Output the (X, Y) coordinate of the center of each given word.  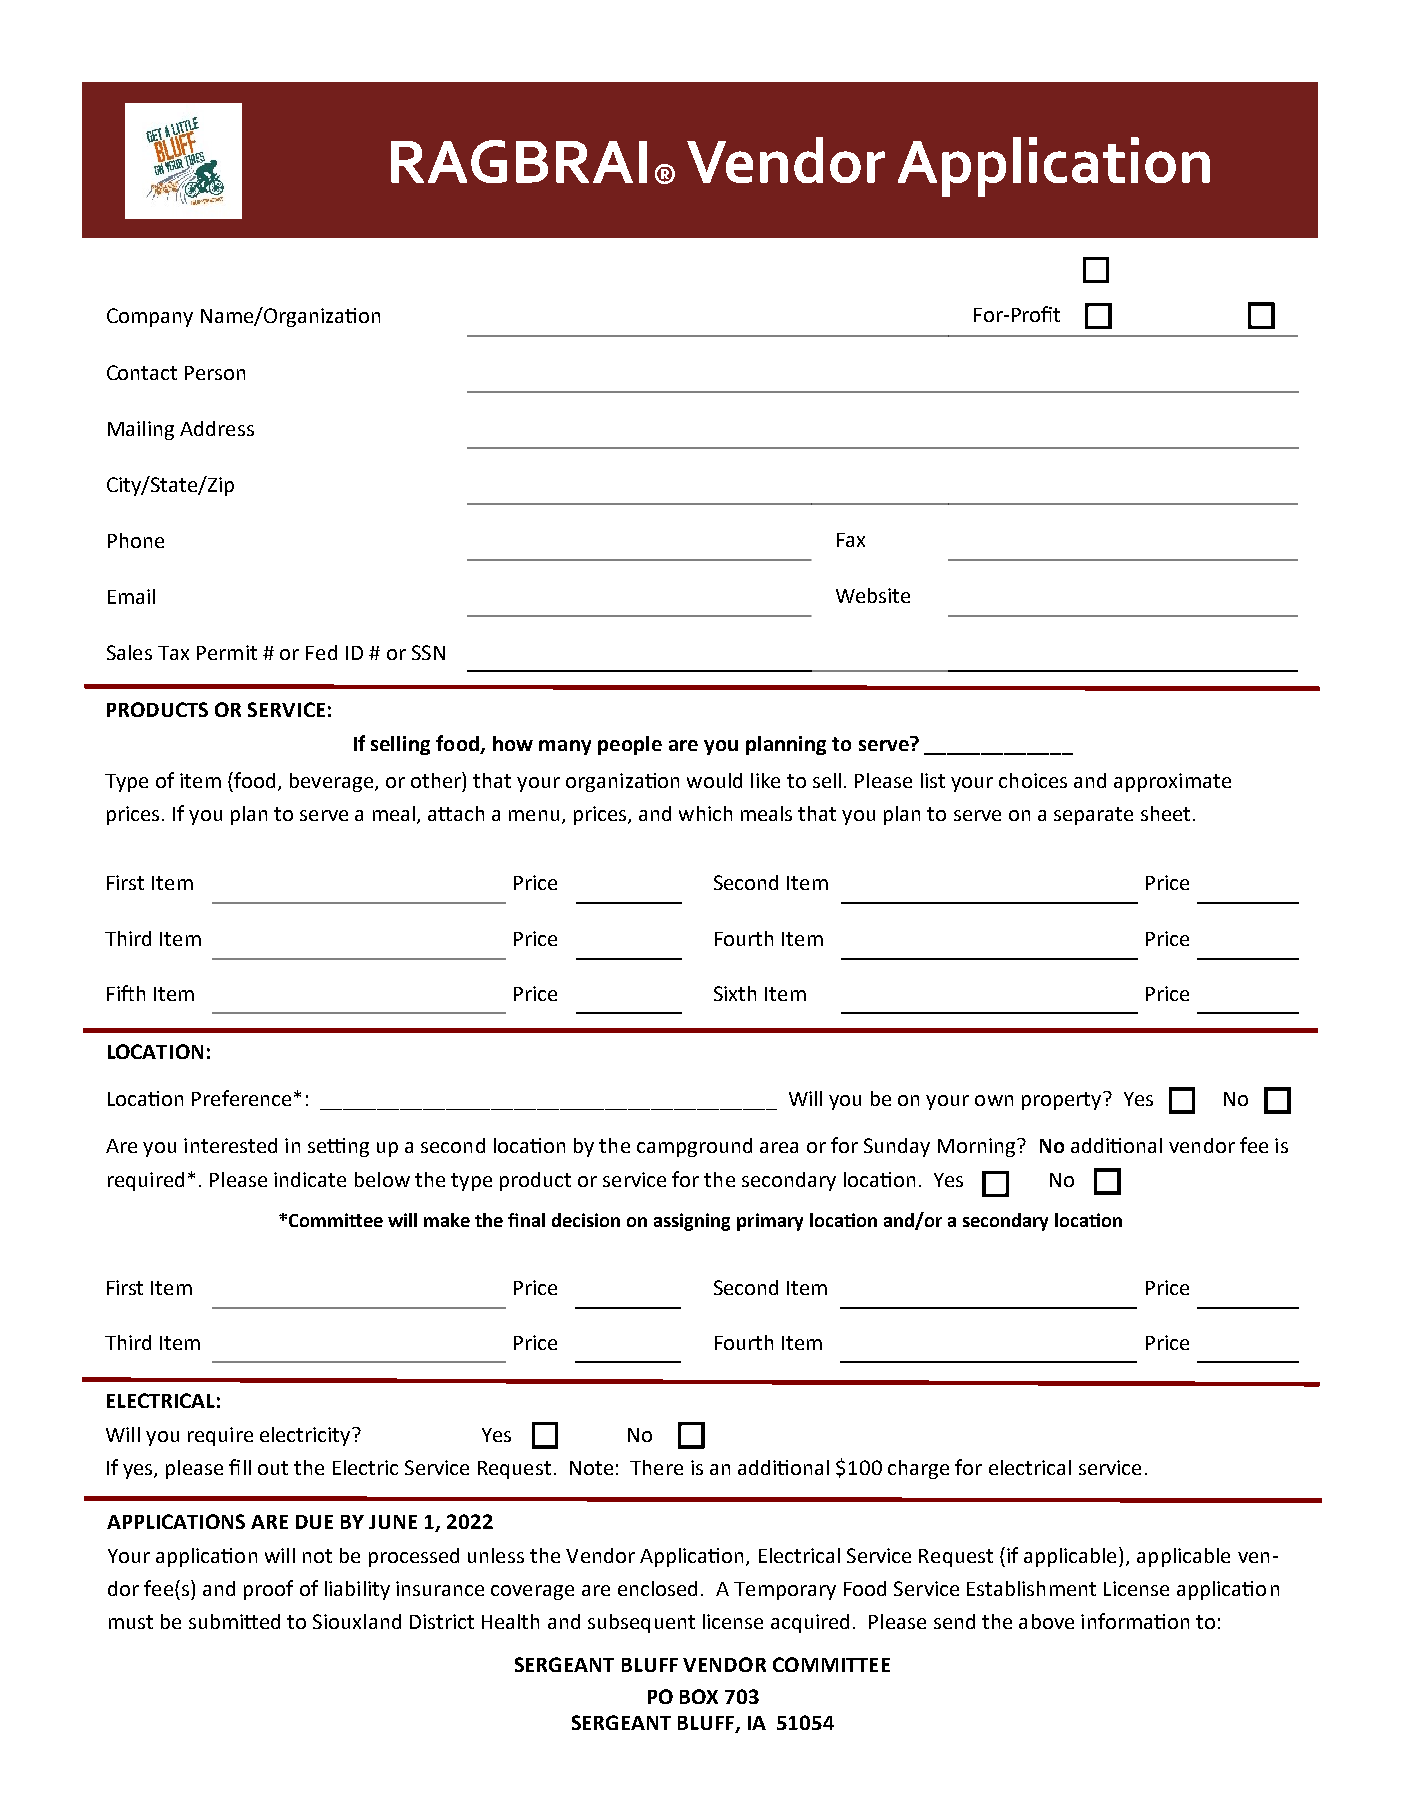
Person (215, 373)
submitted (234, 1621)
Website (873, 595)
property (1063, 1101)
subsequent (641, 1623)
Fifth (126, 993)
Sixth (735, 993)
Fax (851, 540)
